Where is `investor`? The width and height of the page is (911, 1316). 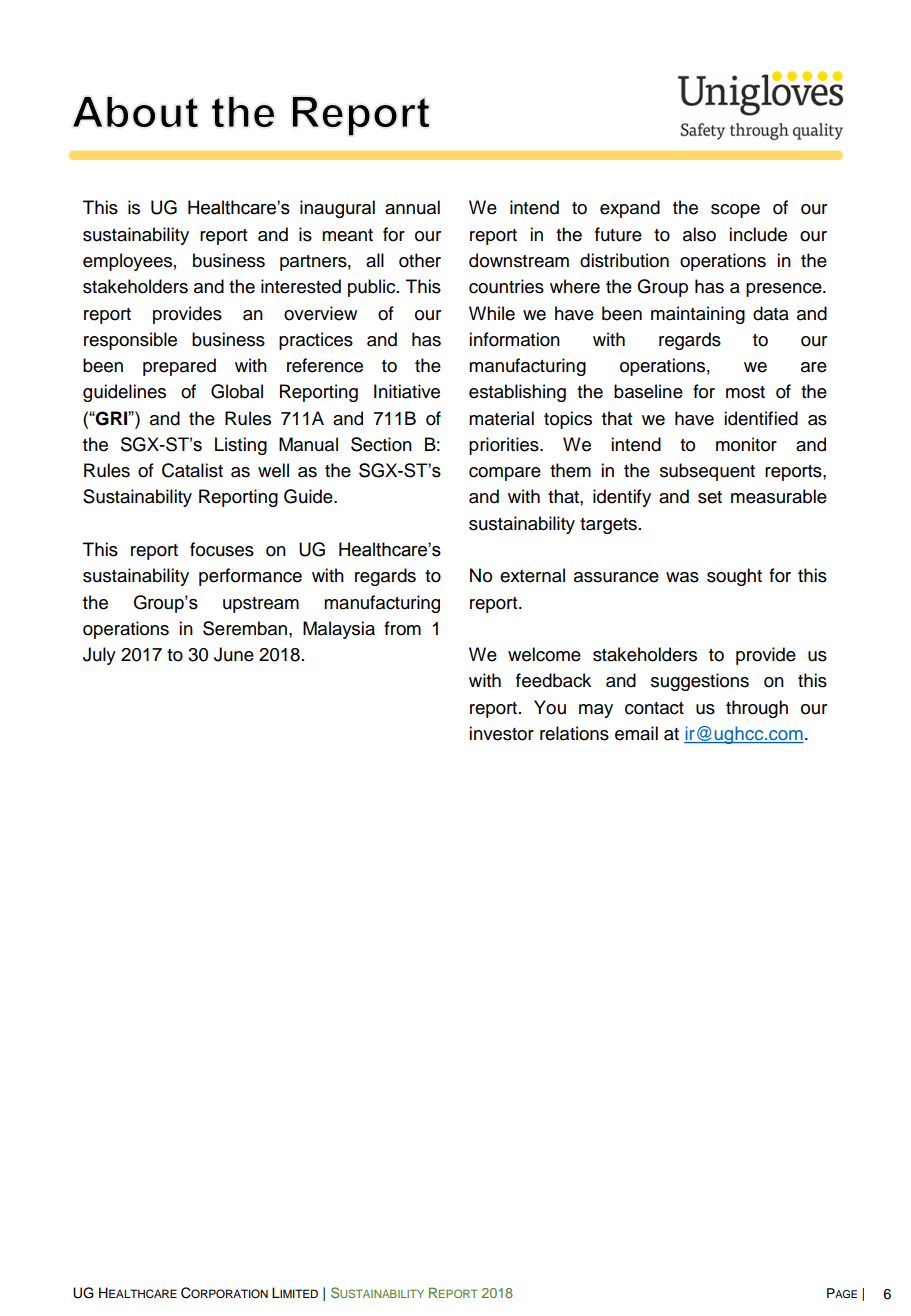 investor is located at coordinates (501, 733).
